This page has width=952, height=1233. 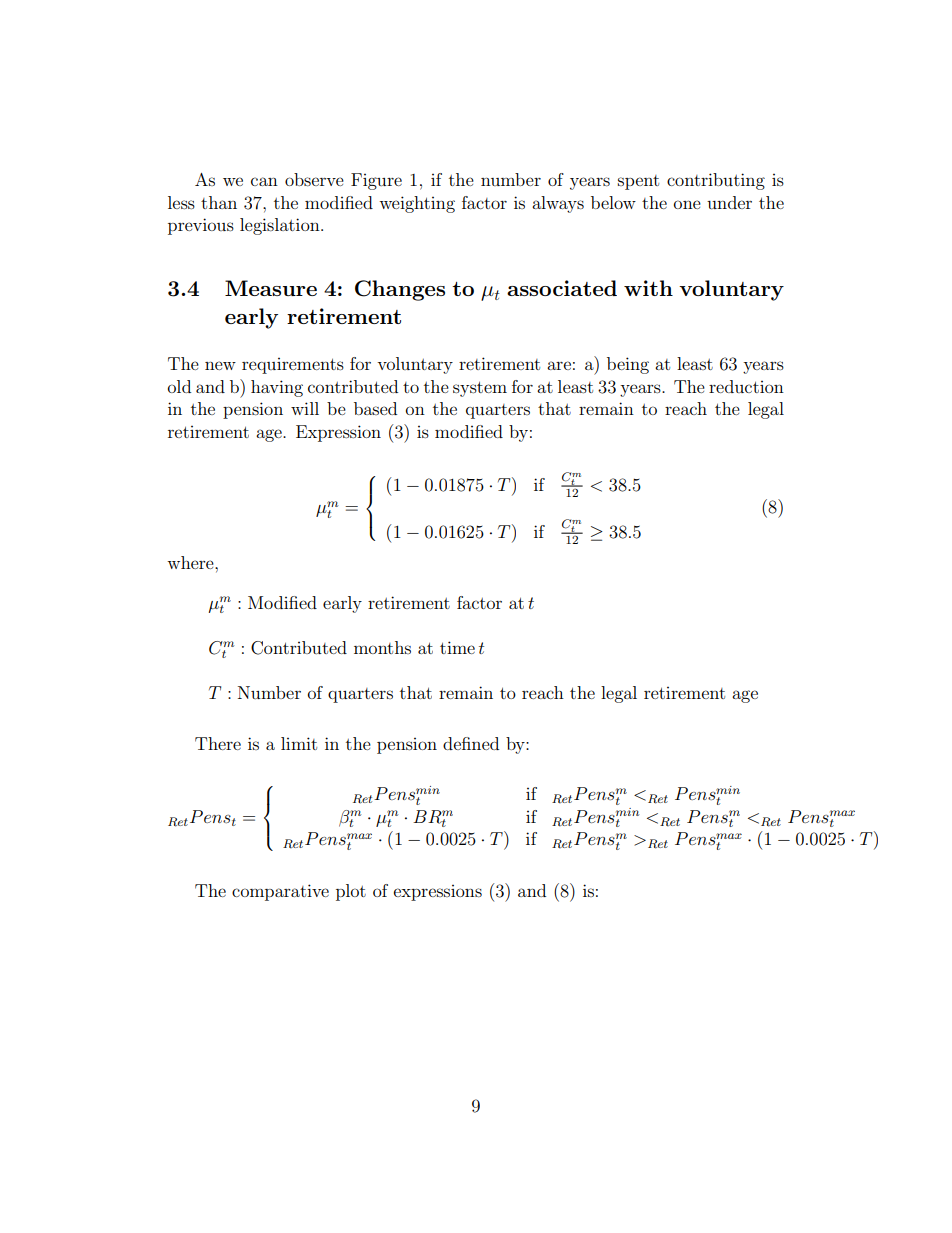 I want to click on weighting, so click(x=417, y=204).
